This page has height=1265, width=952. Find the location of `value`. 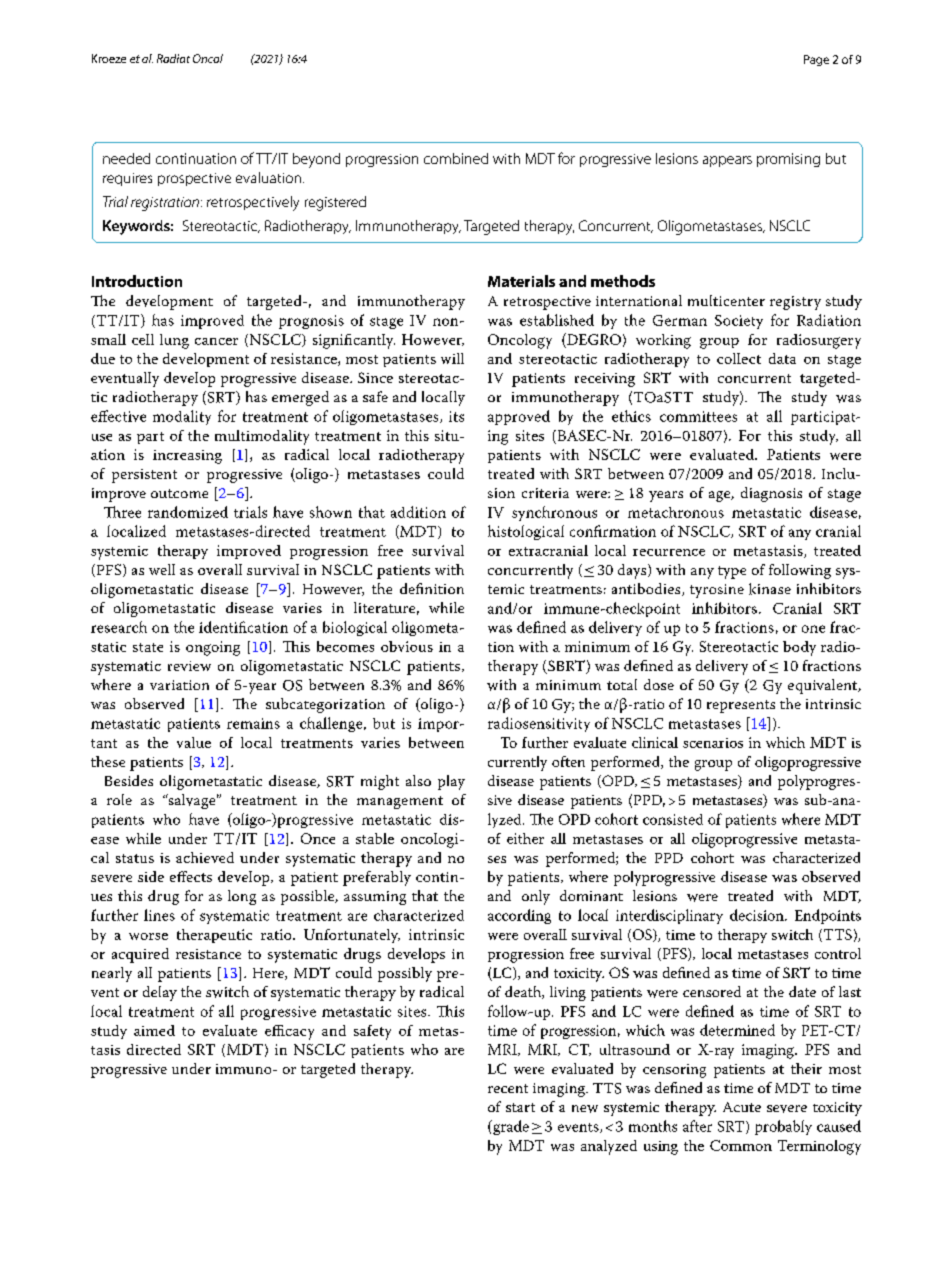

value is located at coordinates (194, 742).
